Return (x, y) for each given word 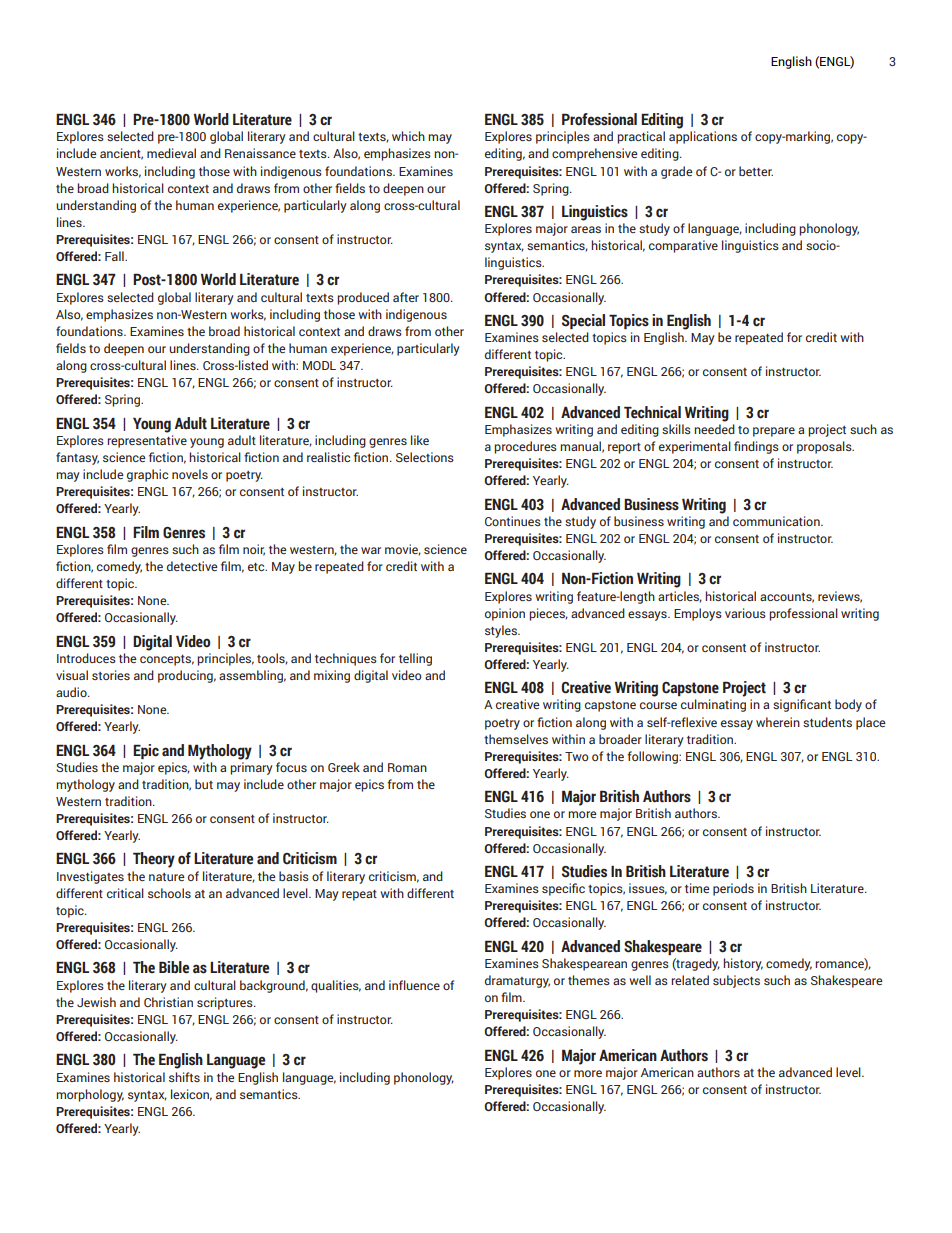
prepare (774, 432)
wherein (778, 722)
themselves (516, 739)
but (204, 784)
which (408, 136)
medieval (171, 153)
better (756, 171)
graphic (147, 475)
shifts (184, 1077)
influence (414, 985)
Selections (425, 457)
